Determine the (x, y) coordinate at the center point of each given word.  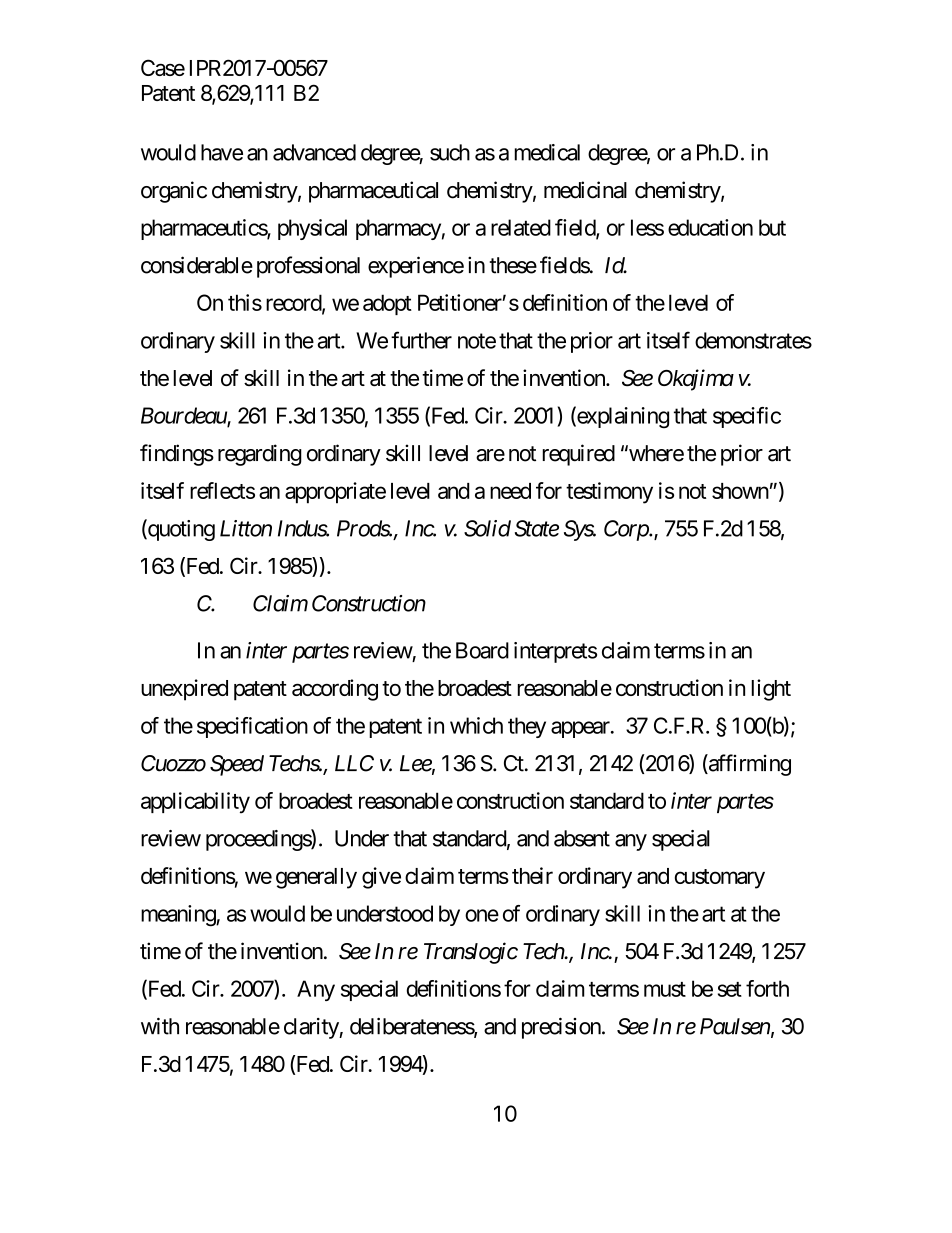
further (421, 340)
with (160, 1026)
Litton (246, 528)
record (294, 303)
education (710, 227)
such (450, 152)
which (476, 725)
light (771, 690)
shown (740, 491)
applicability (195, 803)
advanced (314, 152)
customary (720, 879)
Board (482, 650)
